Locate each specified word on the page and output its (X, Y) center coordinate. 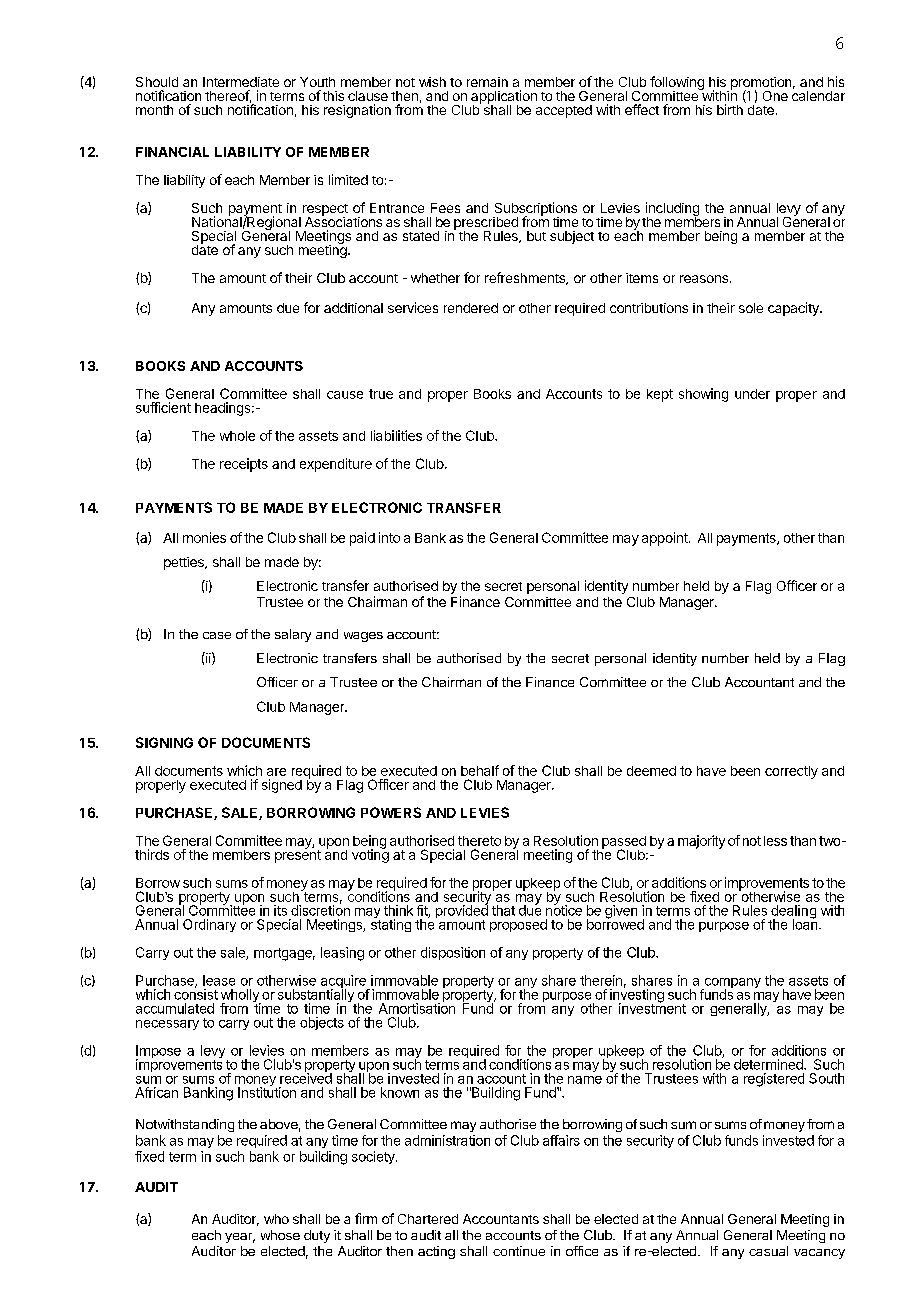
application (504, 98)
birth (730, 109)
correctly (791, 772)
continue (519, 1251)
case (217, 635)
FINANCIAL (172, 152)
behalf (480, 770)
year (240, 1238)
